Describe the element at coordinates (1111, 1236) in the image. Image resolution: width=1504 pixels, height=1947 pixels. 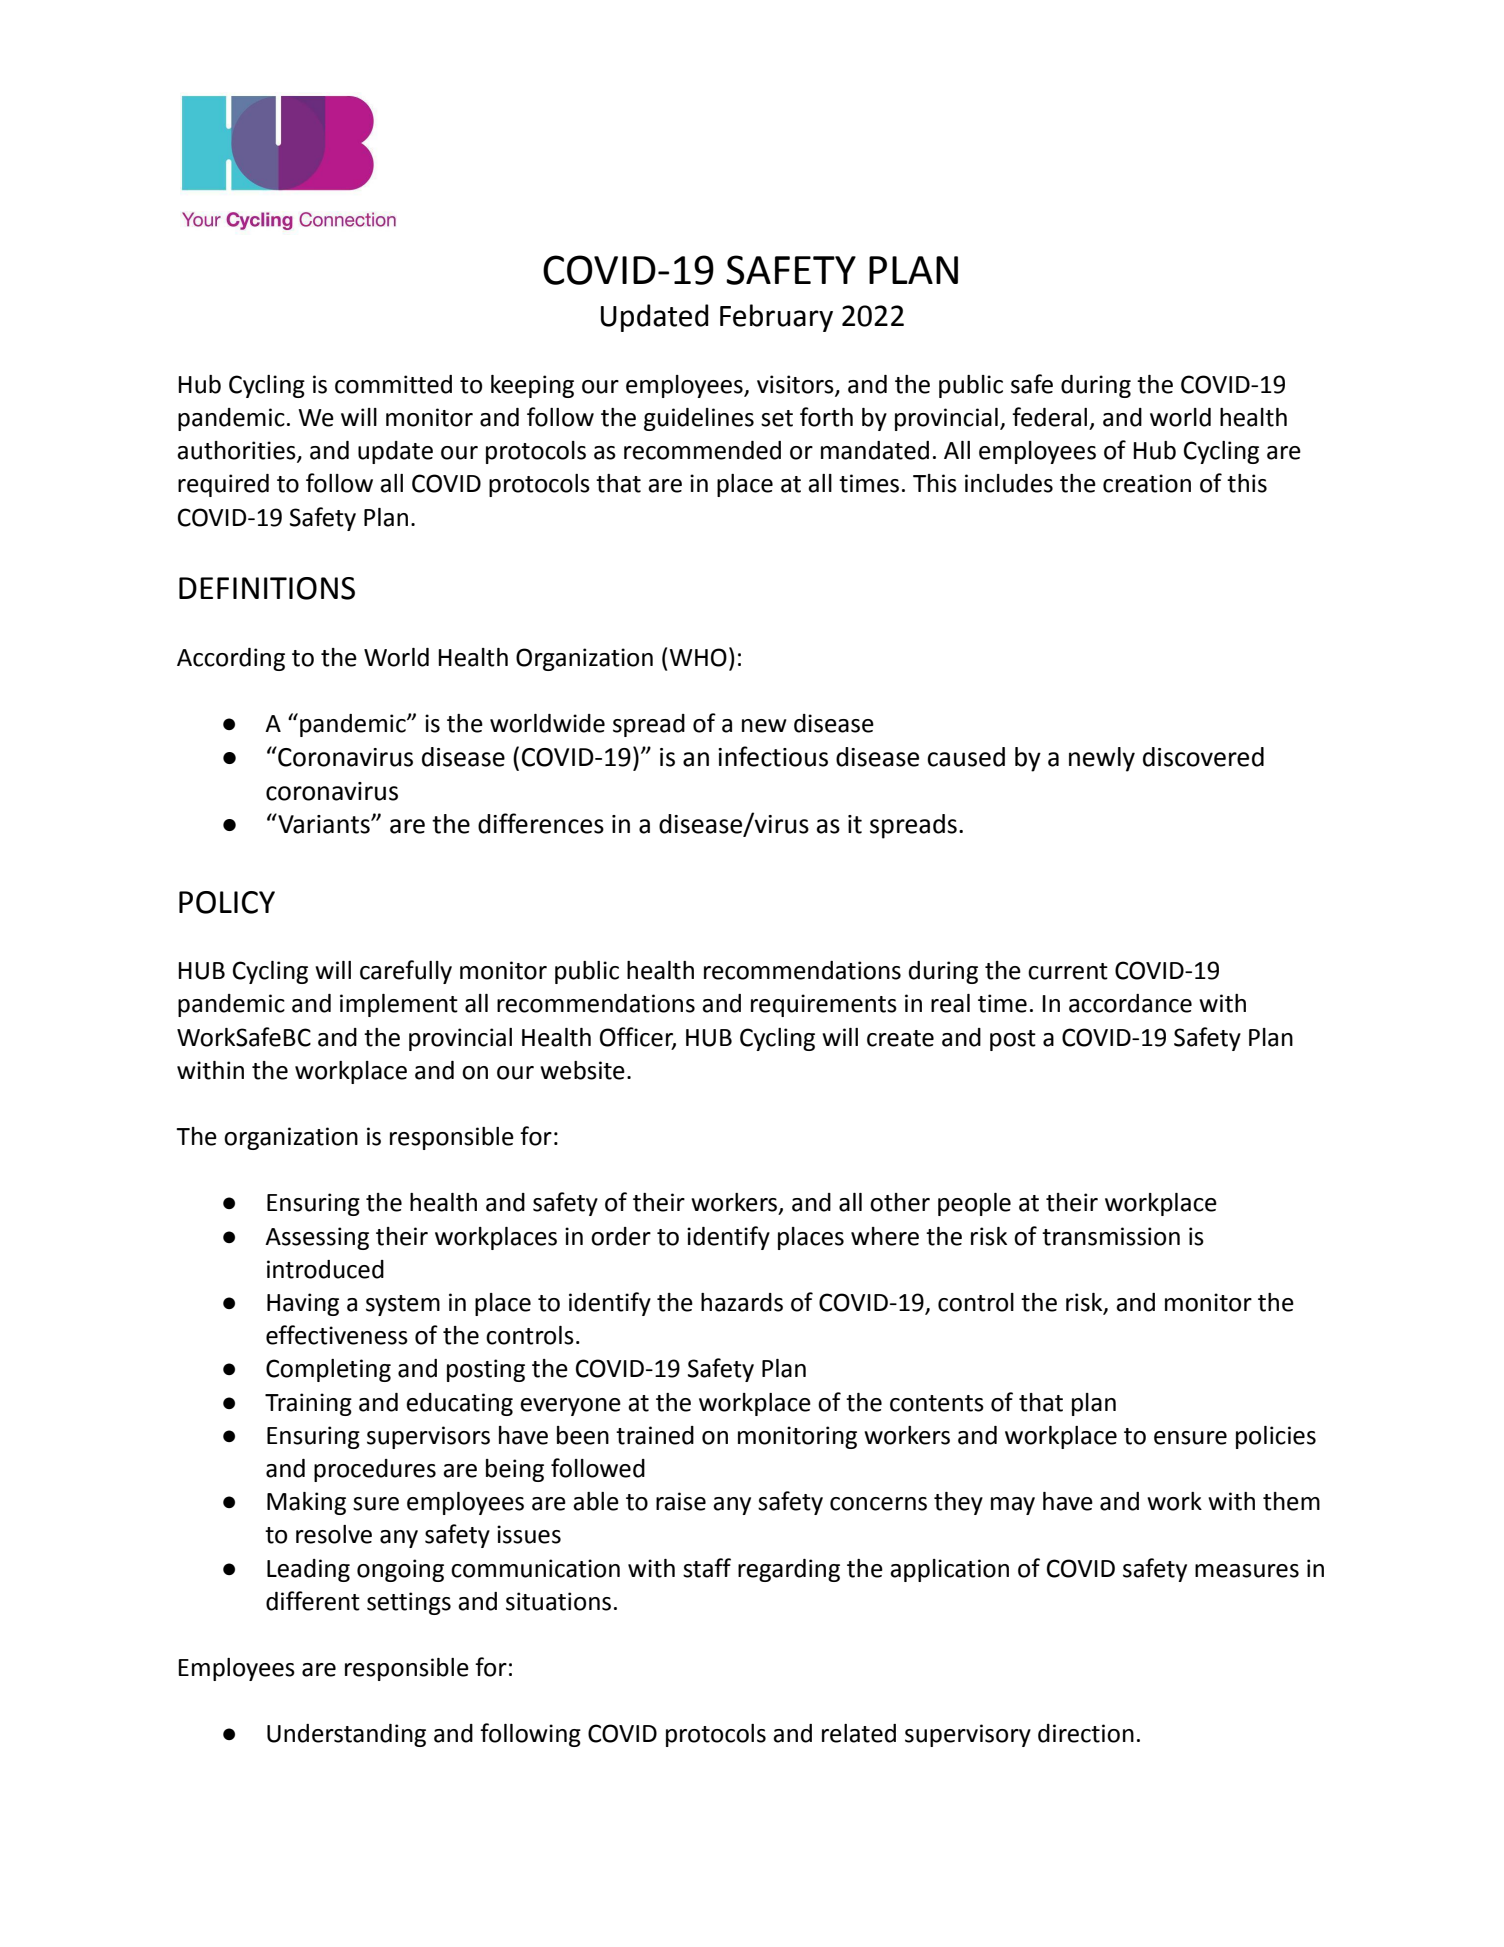
I see `transmission` at that location.
